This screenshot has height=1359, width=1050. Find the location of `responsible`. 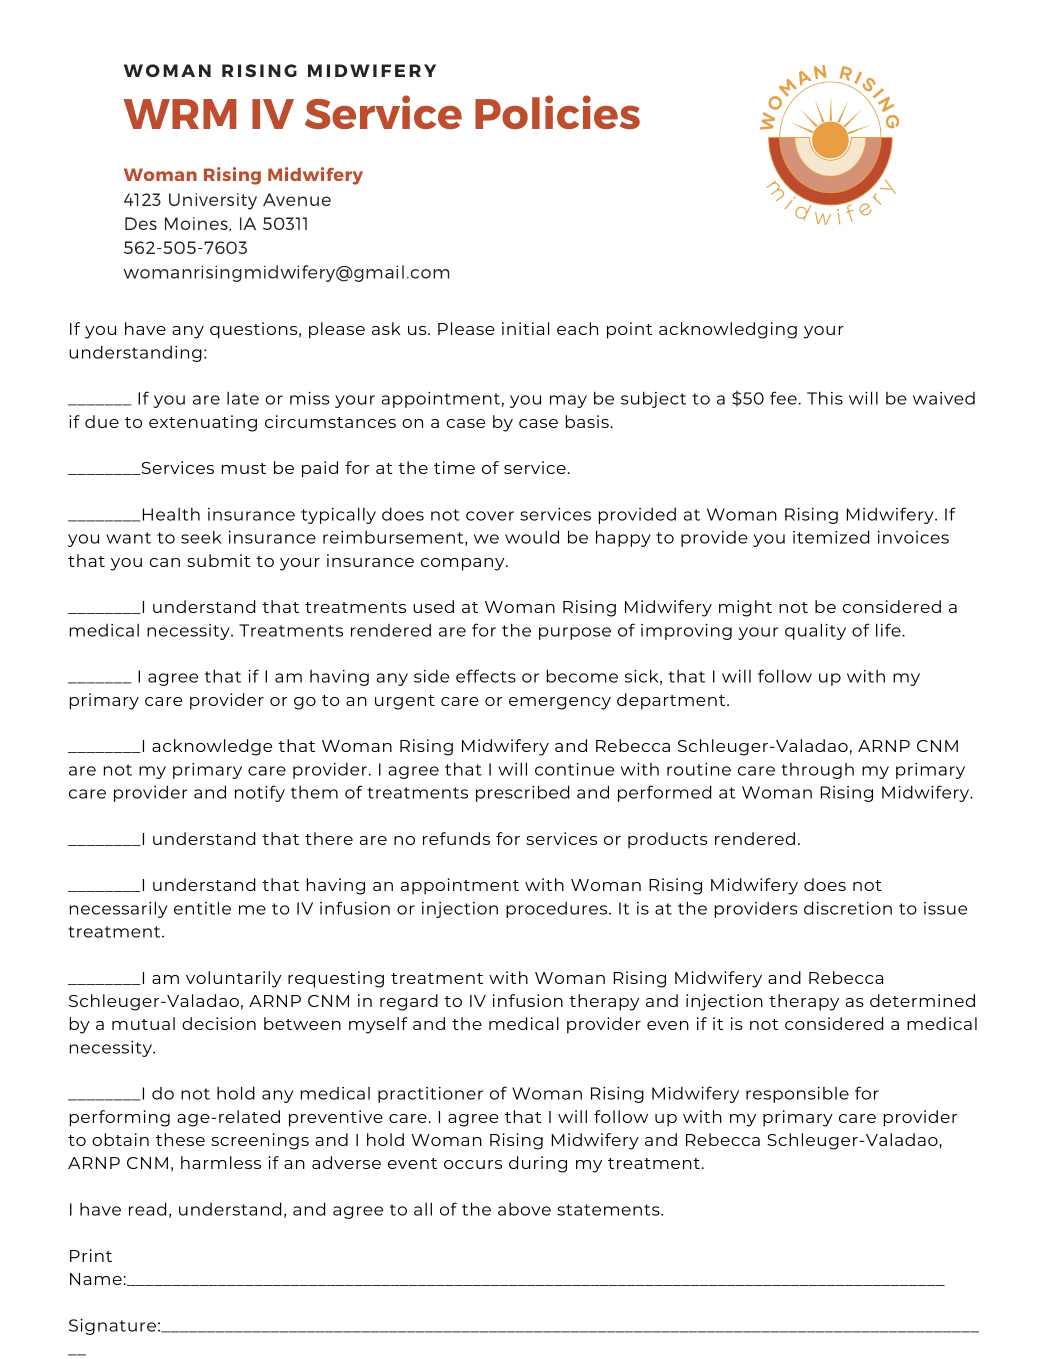

responsible is located at coordinates (797, 1095).
